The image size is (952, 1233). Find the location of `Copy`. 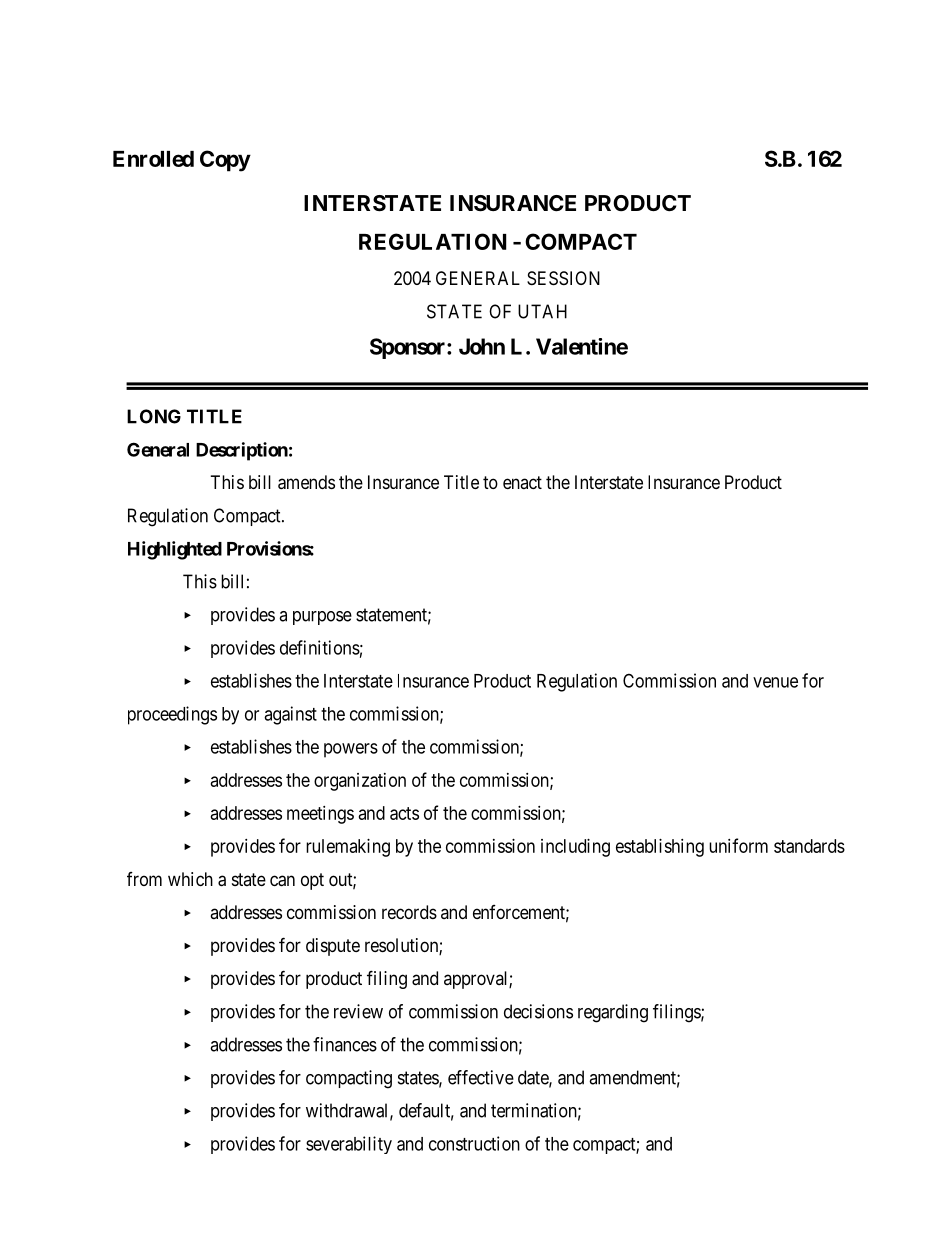

Copy is located at coordinates (225, 161).
